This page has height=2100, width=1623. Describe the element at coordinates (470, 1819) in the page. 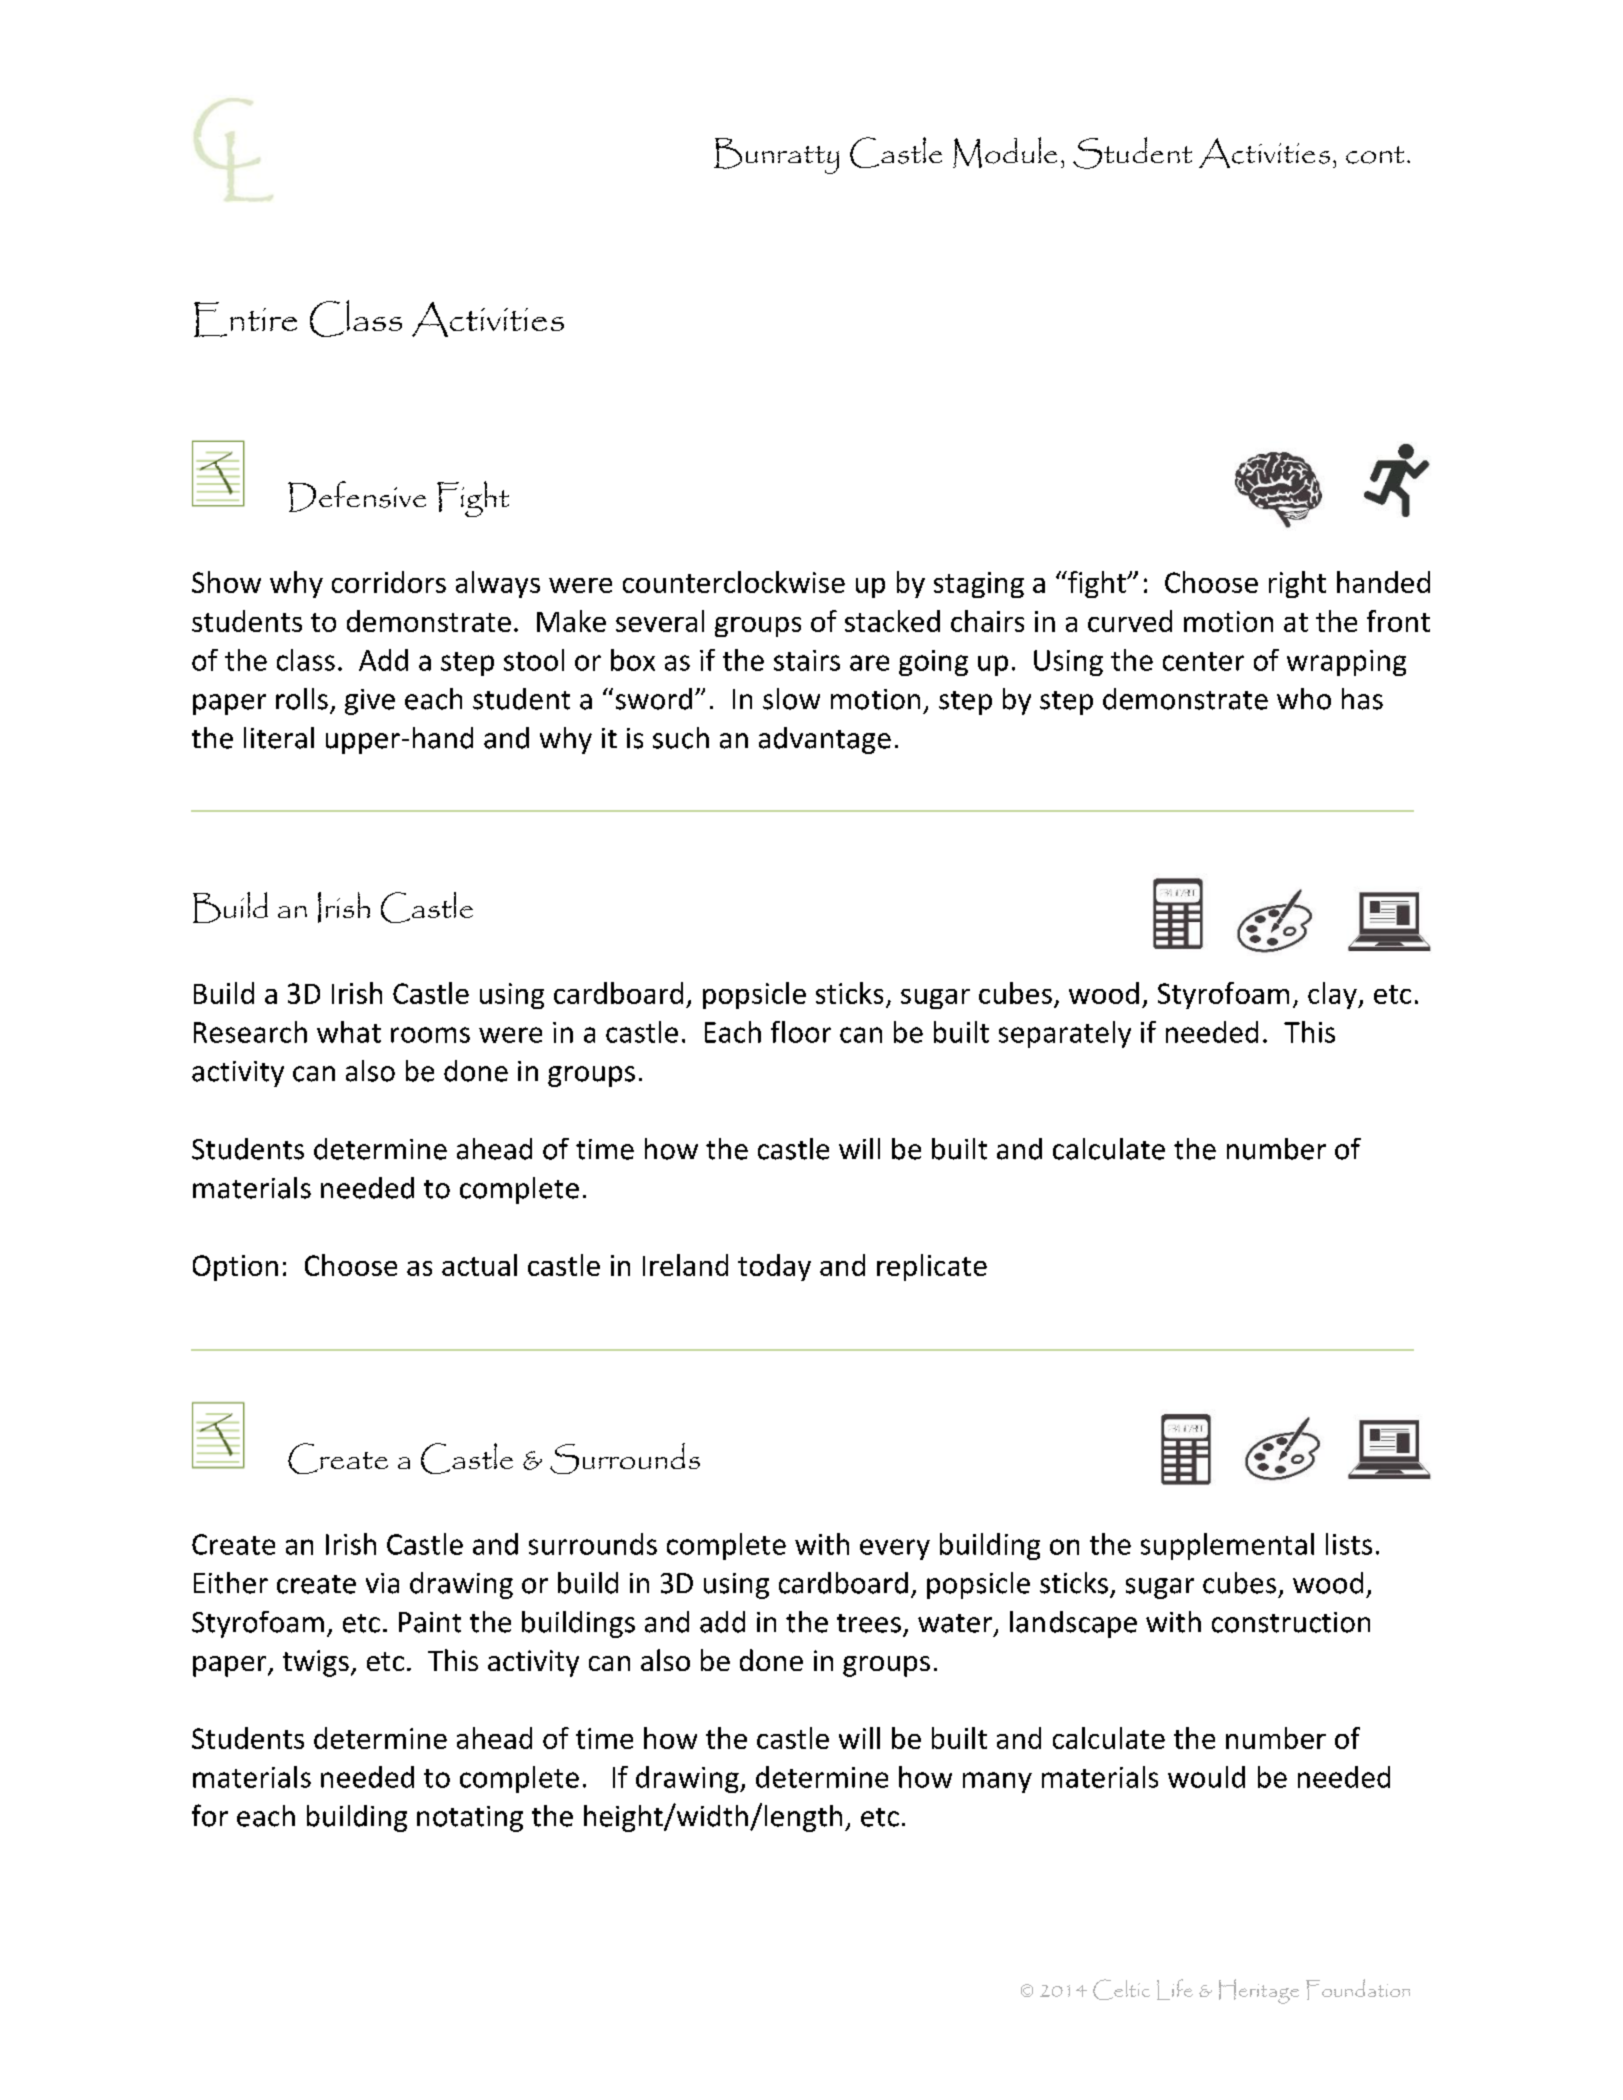

I see `notating` at that location.
